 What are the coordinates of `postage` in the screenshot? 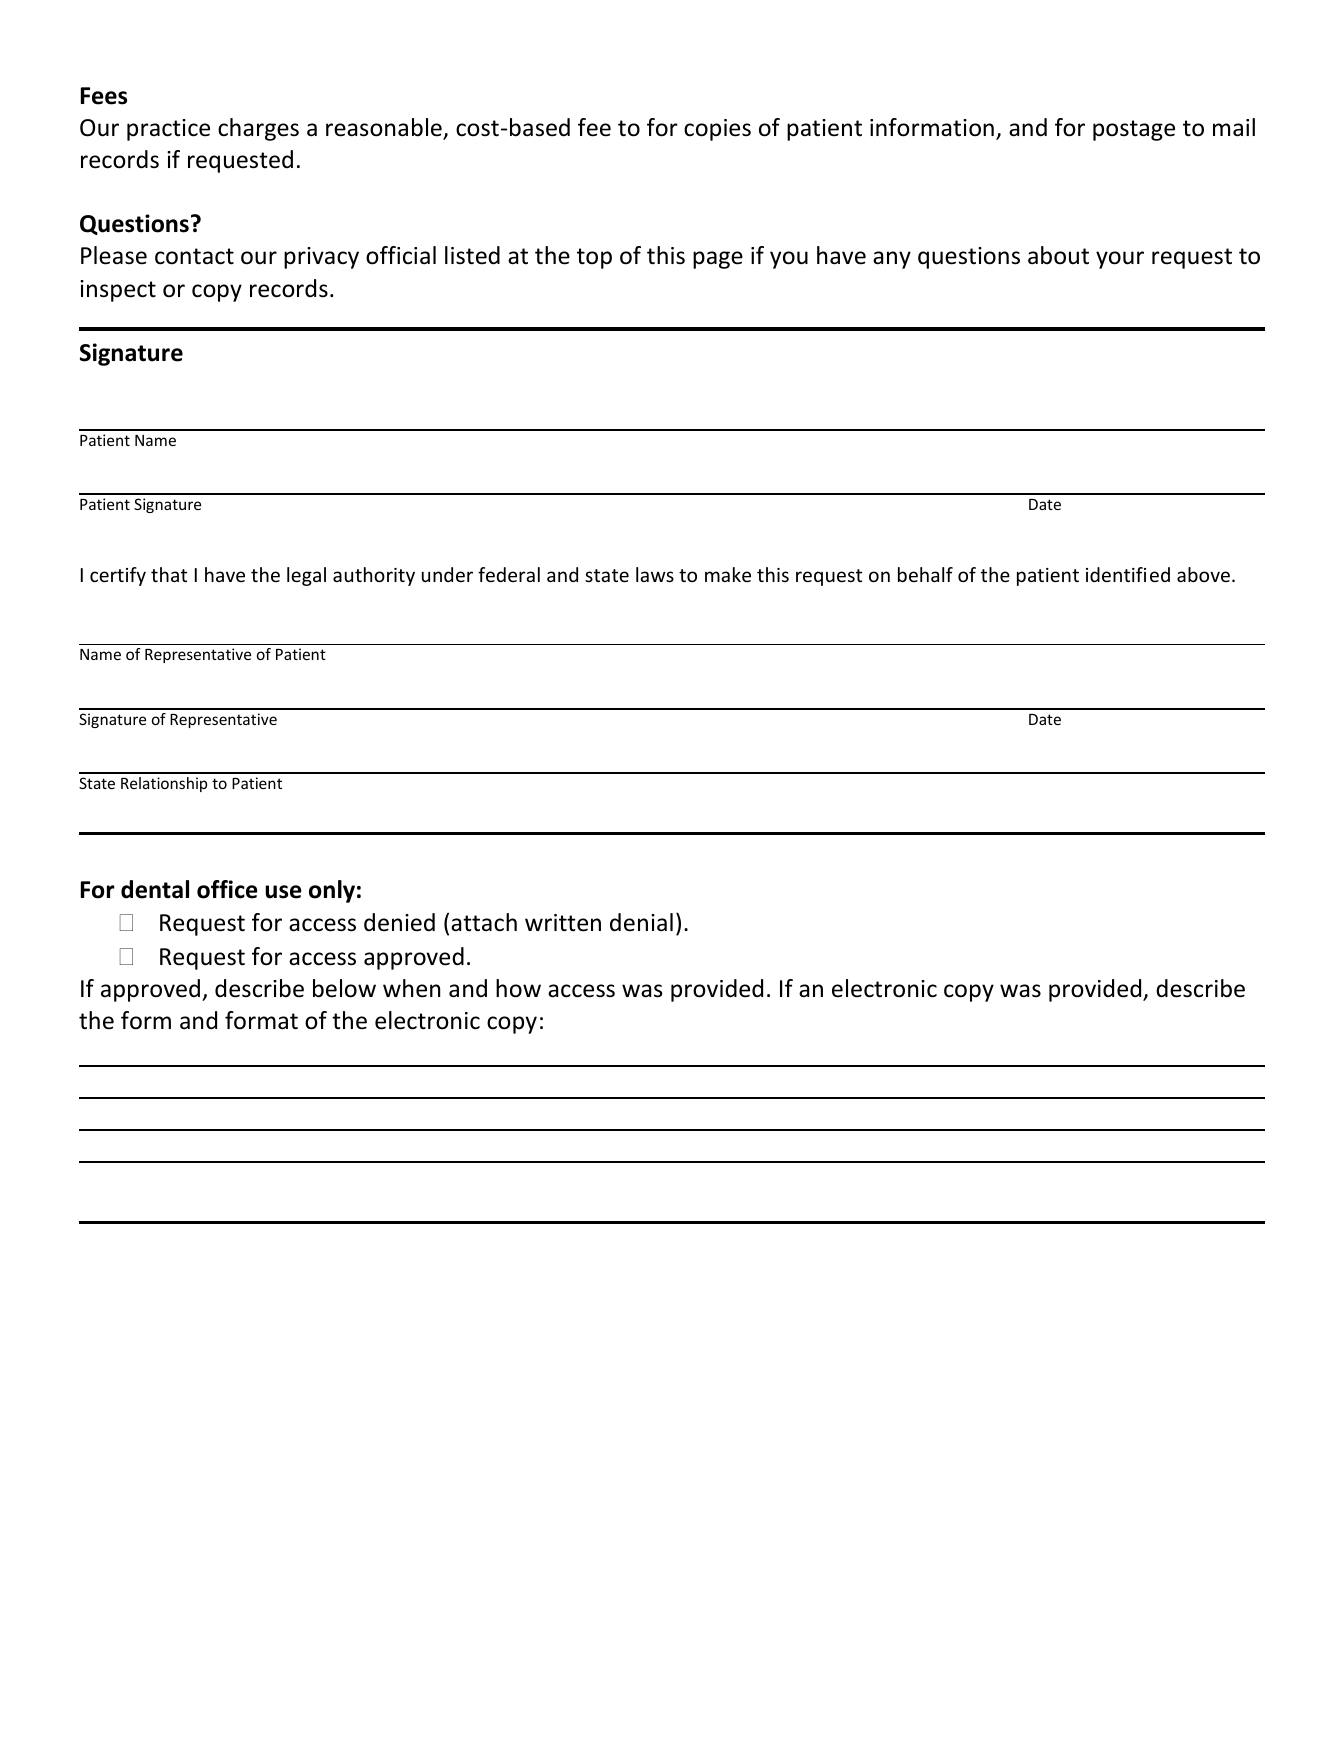 It's located at (1134, 130).
